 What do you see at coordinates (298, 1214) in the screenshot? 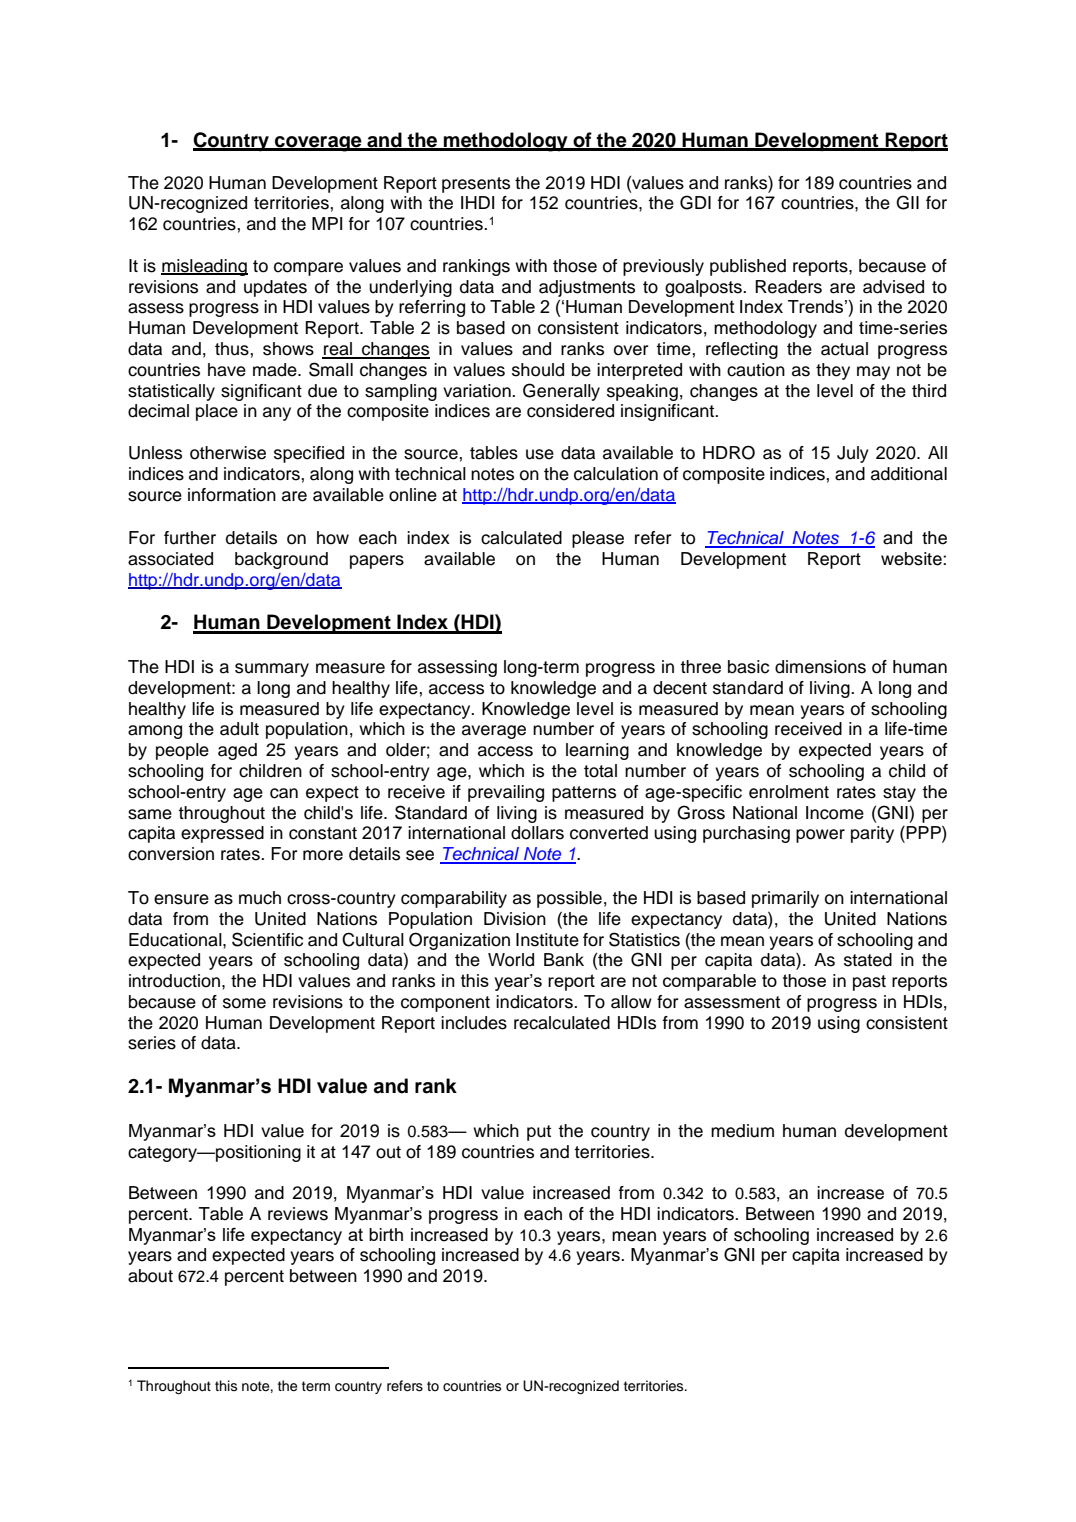
I see `reviews` at bounding box center [298, 1214].
